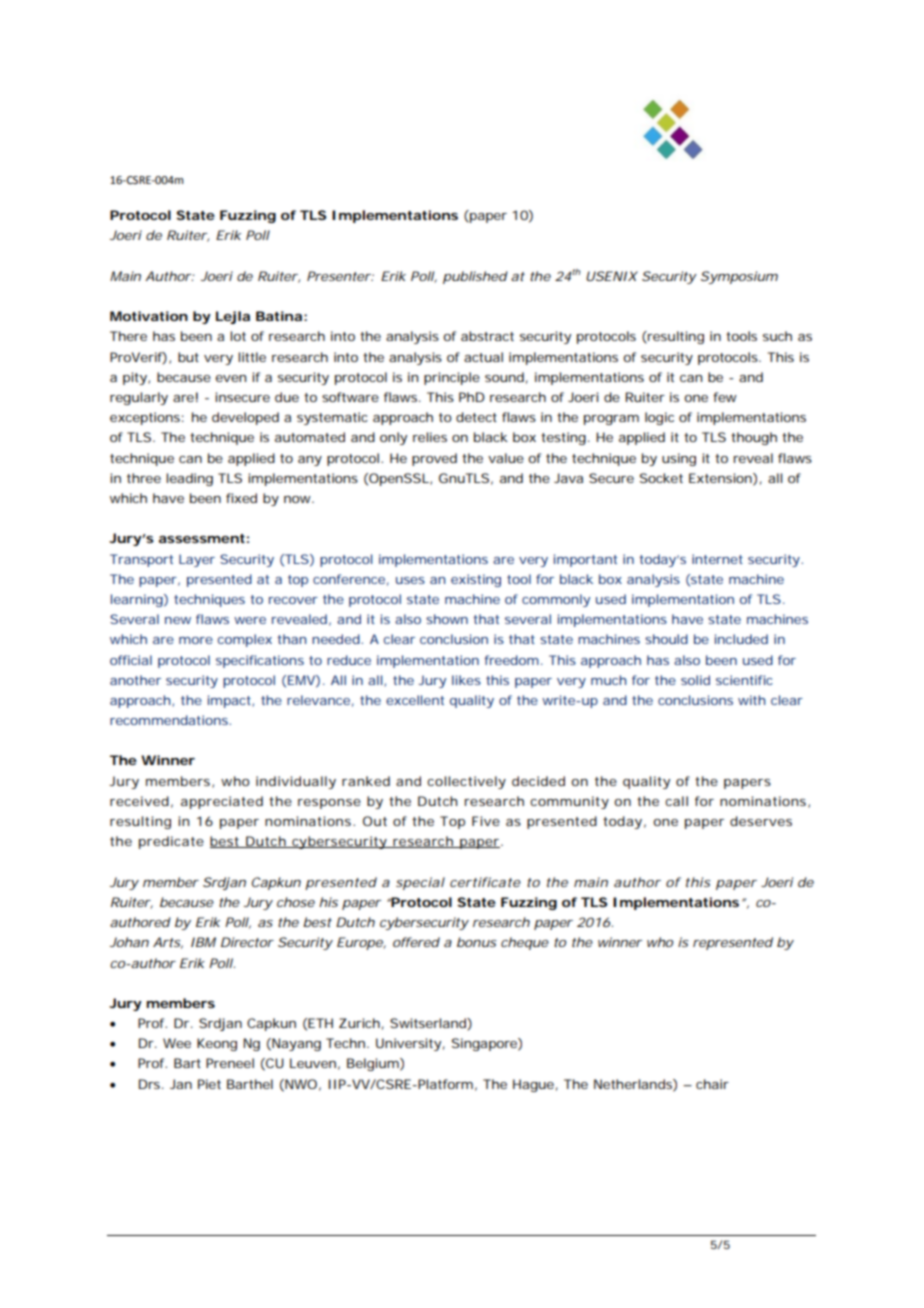  I want to click on chair, so click(712, 1084).
